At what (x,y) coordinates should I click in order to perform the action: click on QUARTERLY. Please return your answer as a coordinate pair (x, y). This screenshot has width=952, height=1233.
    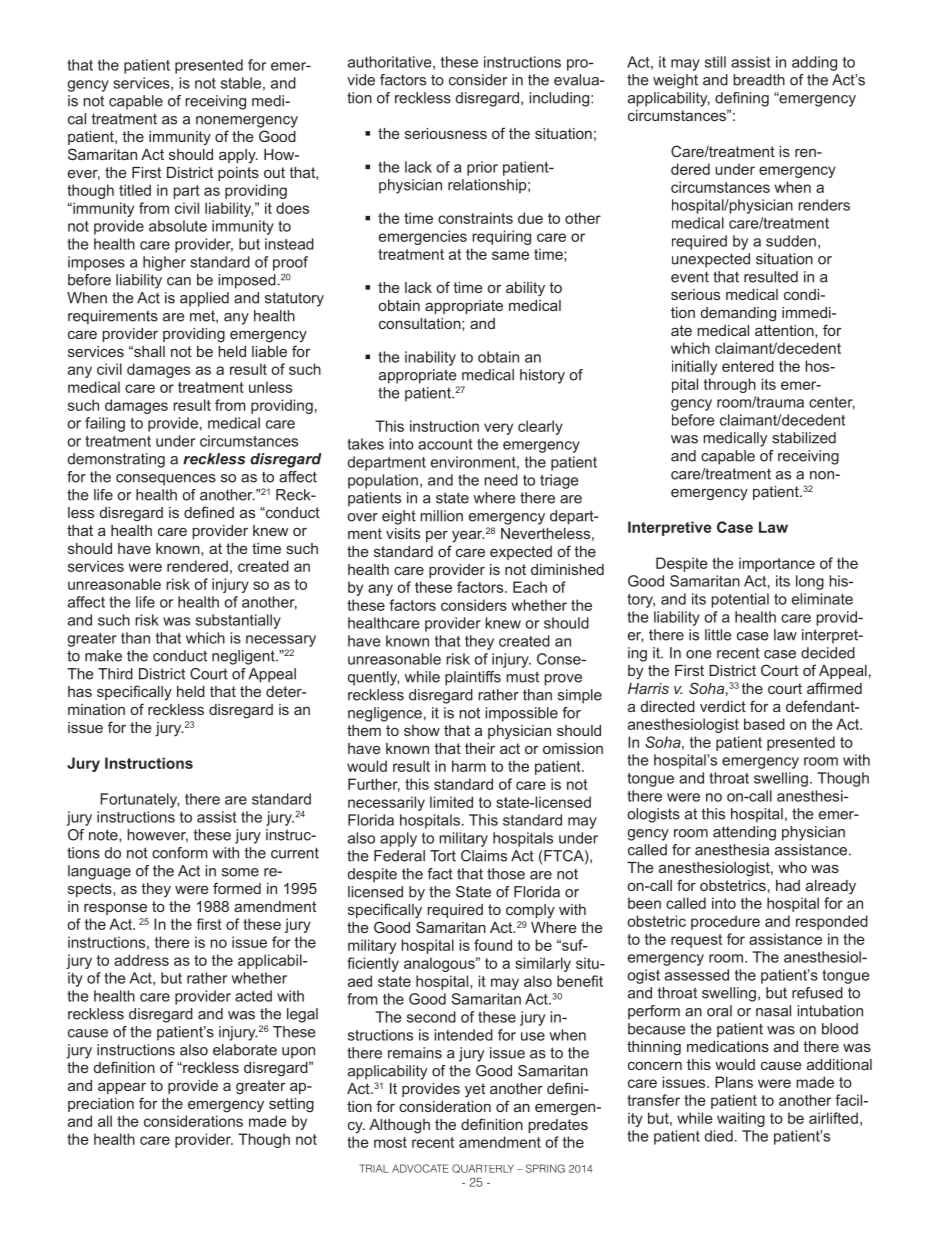
    Looking at the image, I should click on (483, 1168).
